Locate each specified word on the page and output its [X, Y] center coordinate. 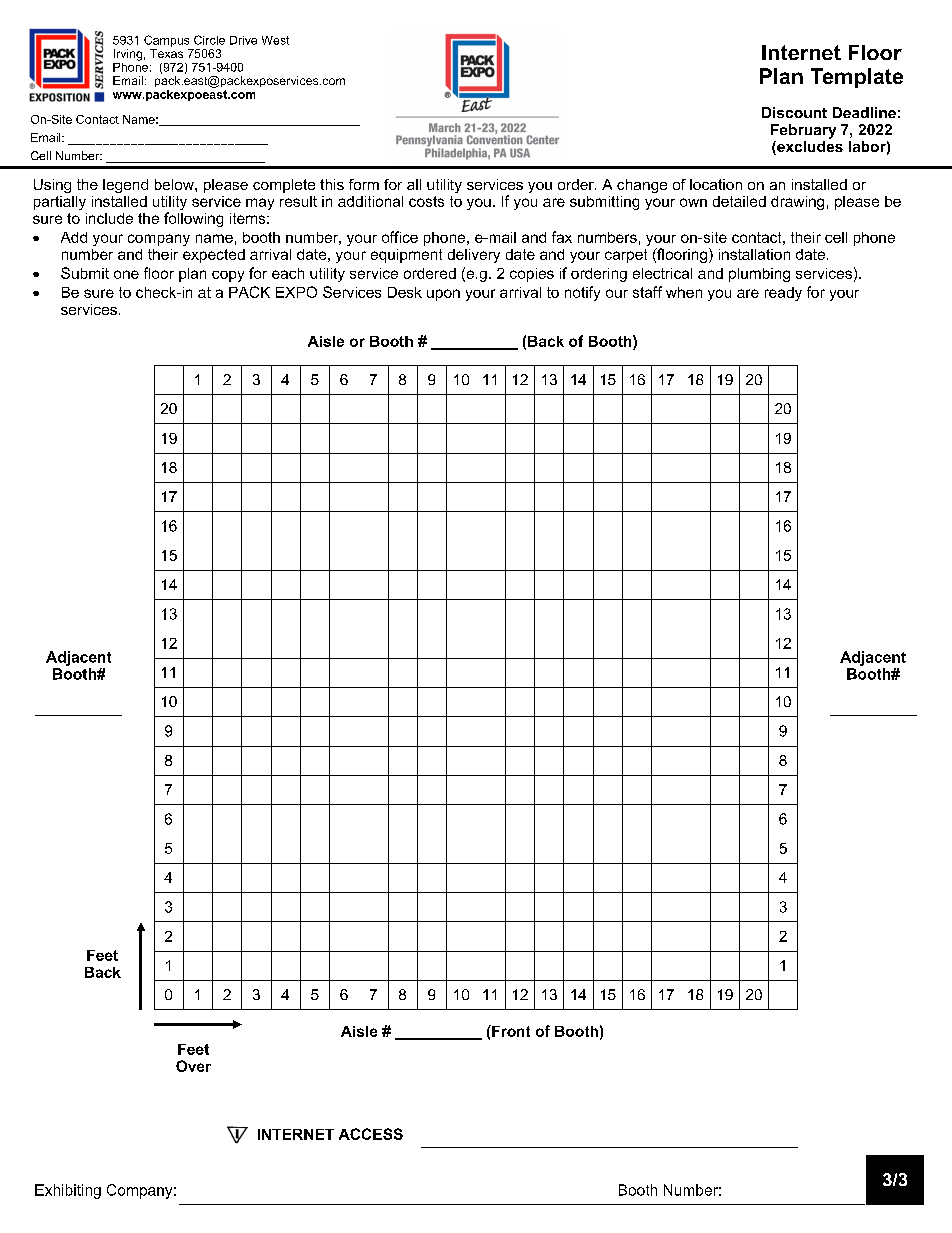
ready [783, 294]
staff [647, 292]
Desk [405, 292]
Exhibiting [68, 1191]
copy [228, 276]
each [288, 273]
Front [510, 1031]
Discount [794, 112]
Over [193, 1066]
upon [443, 295]
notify [582, 293]
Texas [166, 53]
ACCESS [371, 1134]
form [364, 184]
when [684, 292]
